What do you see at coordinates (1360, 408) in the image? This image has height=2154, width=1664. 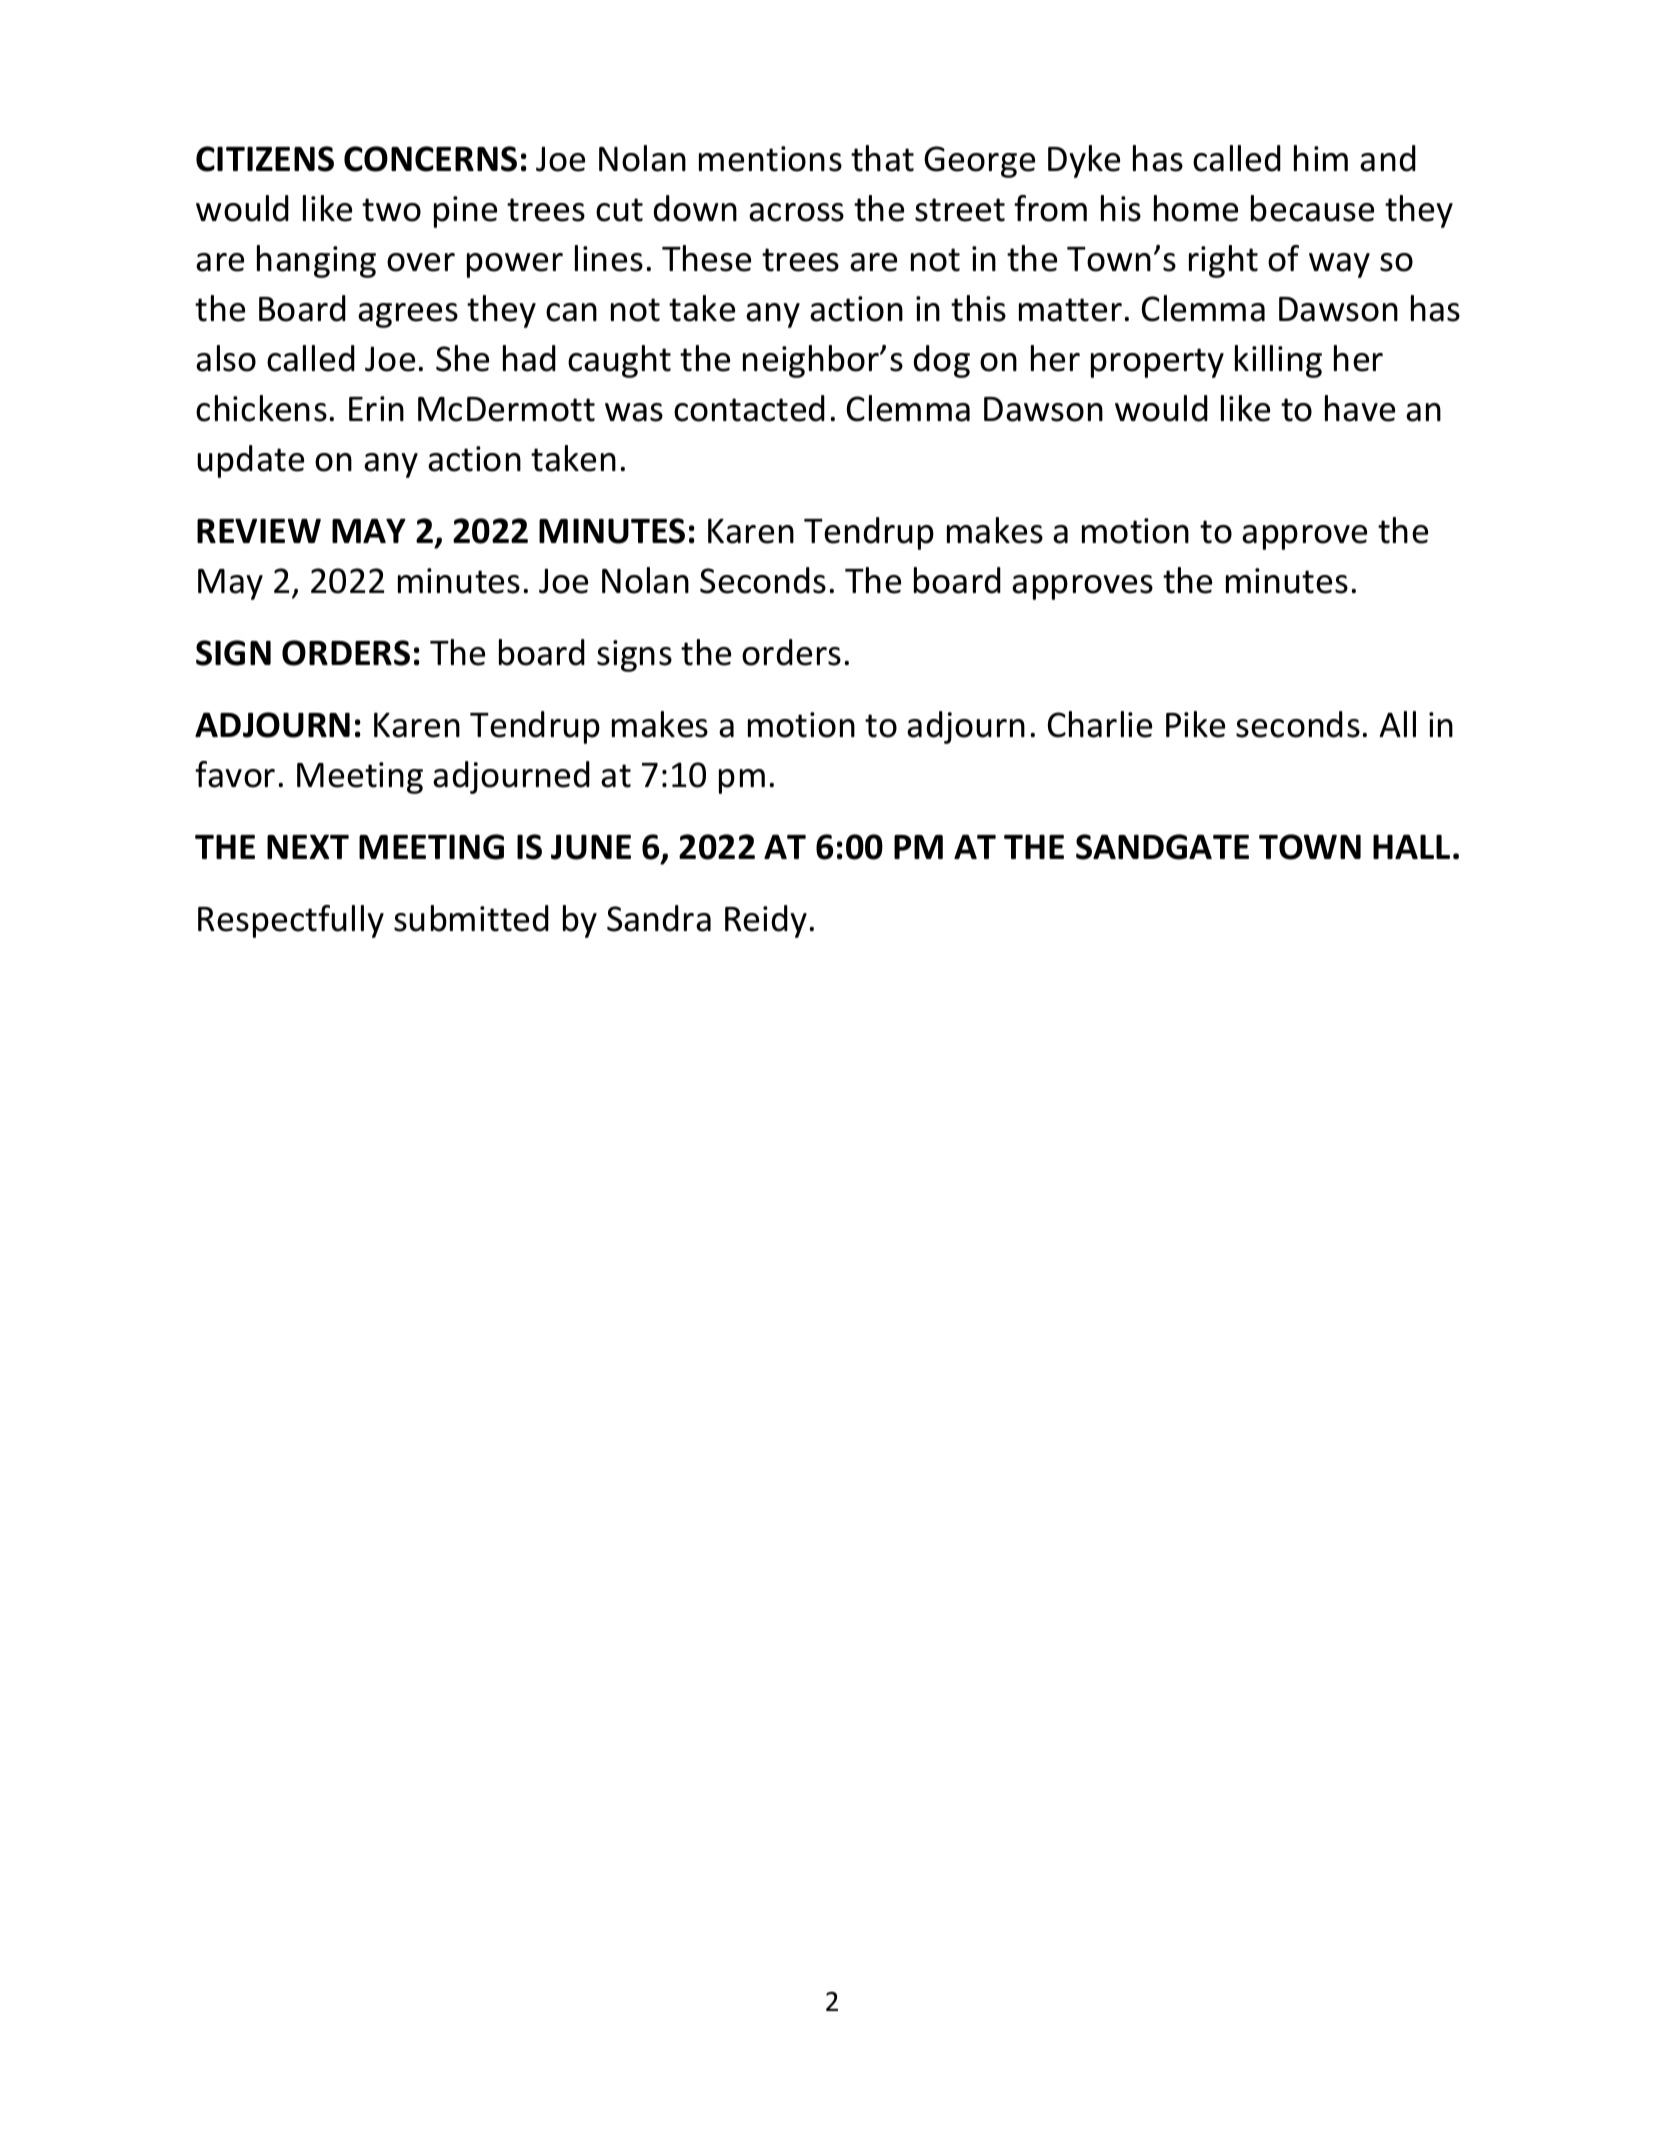 I see `have` at bounding box center [1360, 408].
